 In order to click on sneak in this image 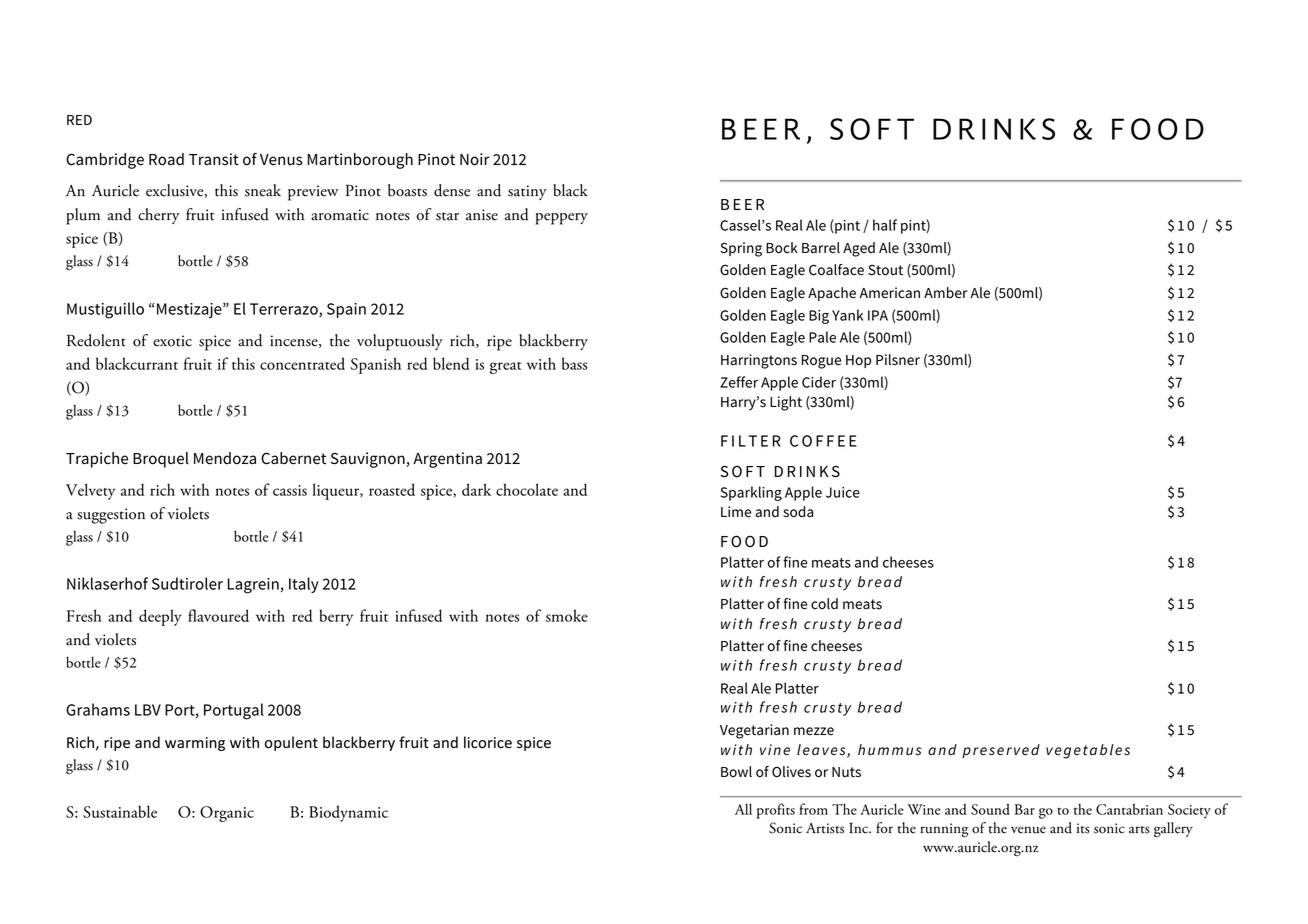, I will do `click(263, 190)`.
